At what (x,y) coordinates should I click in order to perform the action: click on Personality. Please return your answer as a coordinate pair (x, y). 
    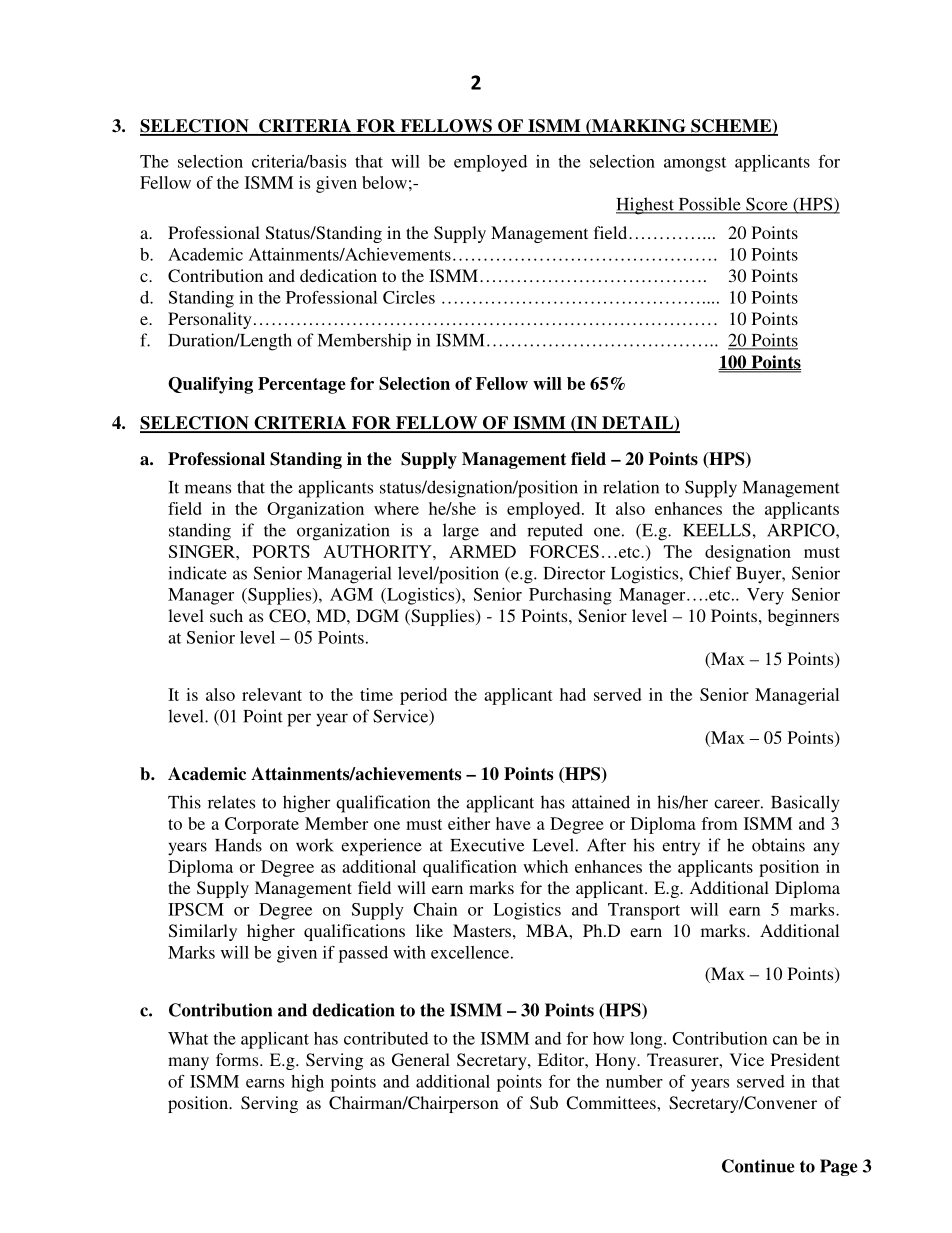
    Looking at the image, I should click on (210, 320).
